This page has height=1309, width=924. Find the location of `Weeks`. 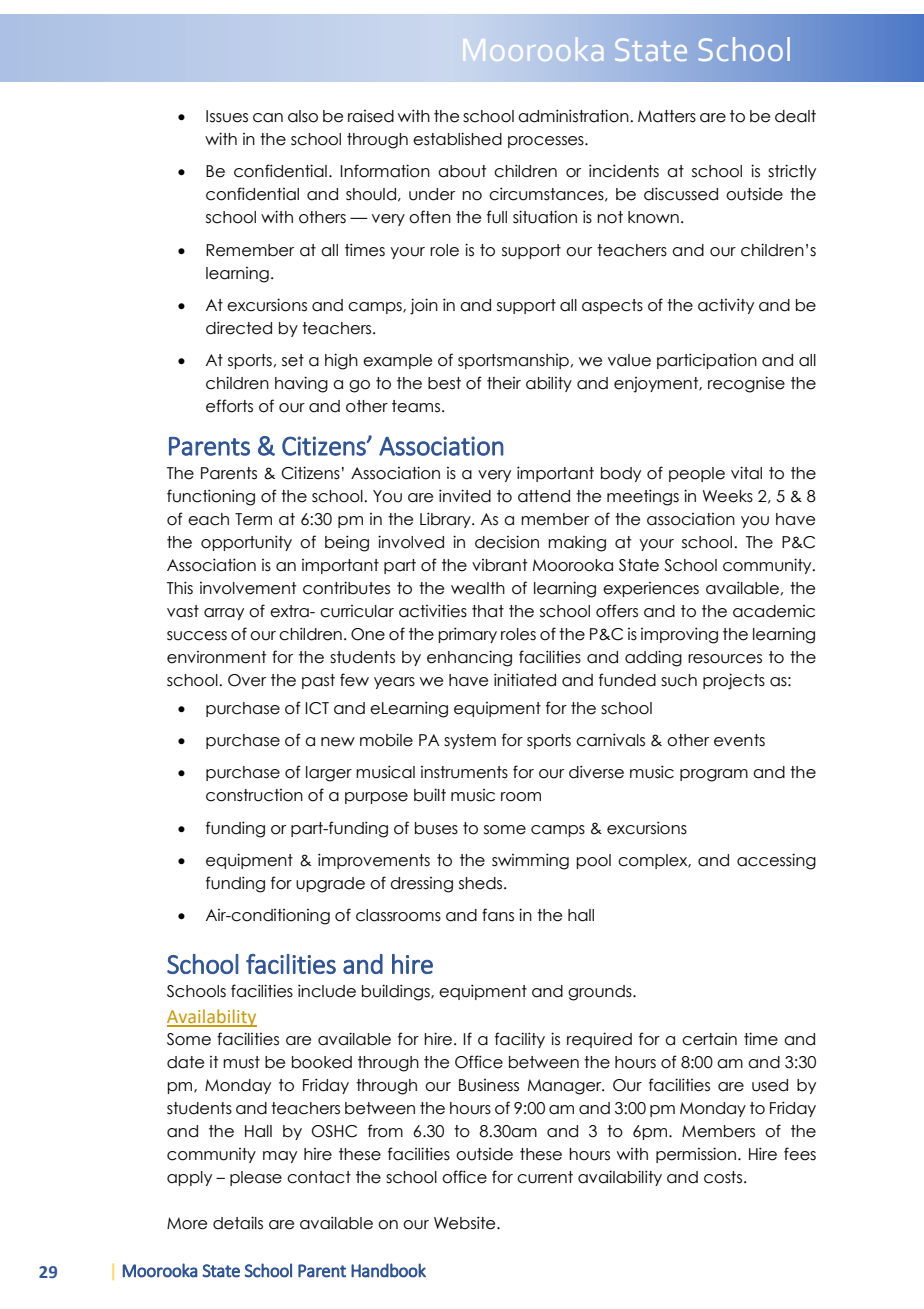

Weeks is located at coordinates (728, 496).
